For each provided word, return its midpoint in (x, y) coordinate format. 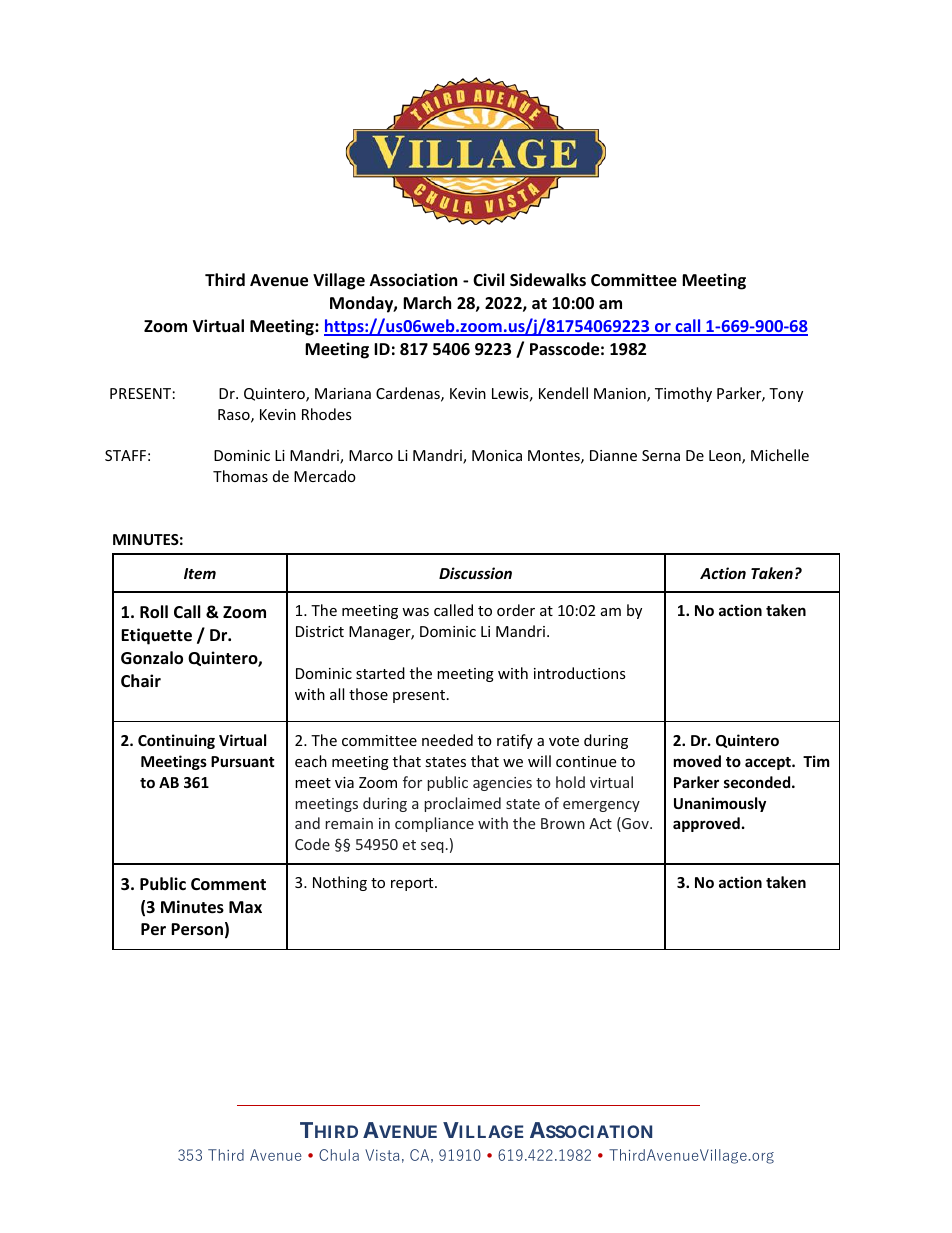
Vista (382, 1155)
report (413, 884)
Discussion (475, 573)
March (427, 302)
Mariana (343, 393)
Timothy (683, 394)
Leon (726, 457)
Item (200, 573)
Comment (228, 884)
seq (432, 847)
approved (706, 824)
